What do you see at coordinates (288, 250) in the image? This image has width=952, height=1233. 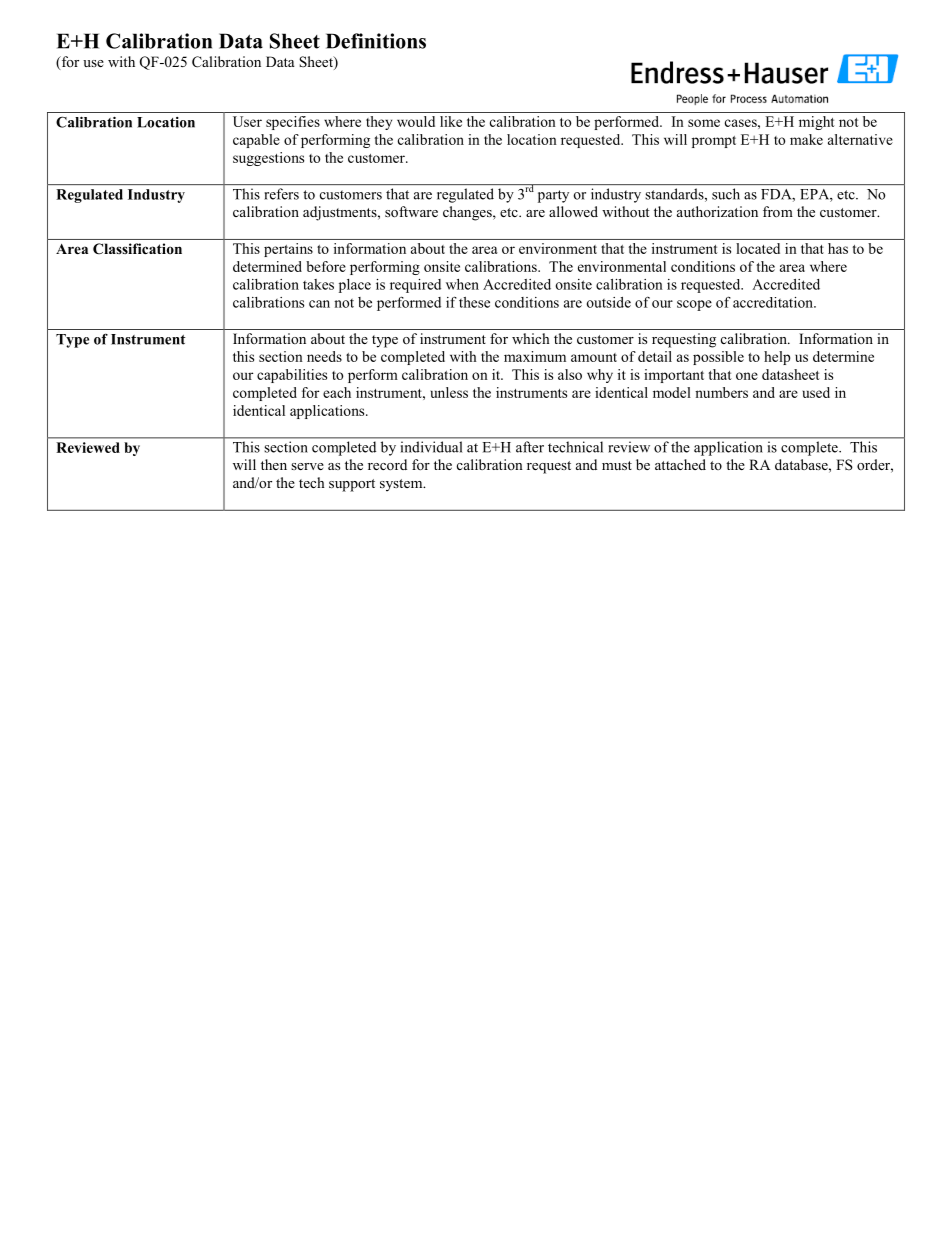 I see `pertains` at bounding box center [288, 250].
